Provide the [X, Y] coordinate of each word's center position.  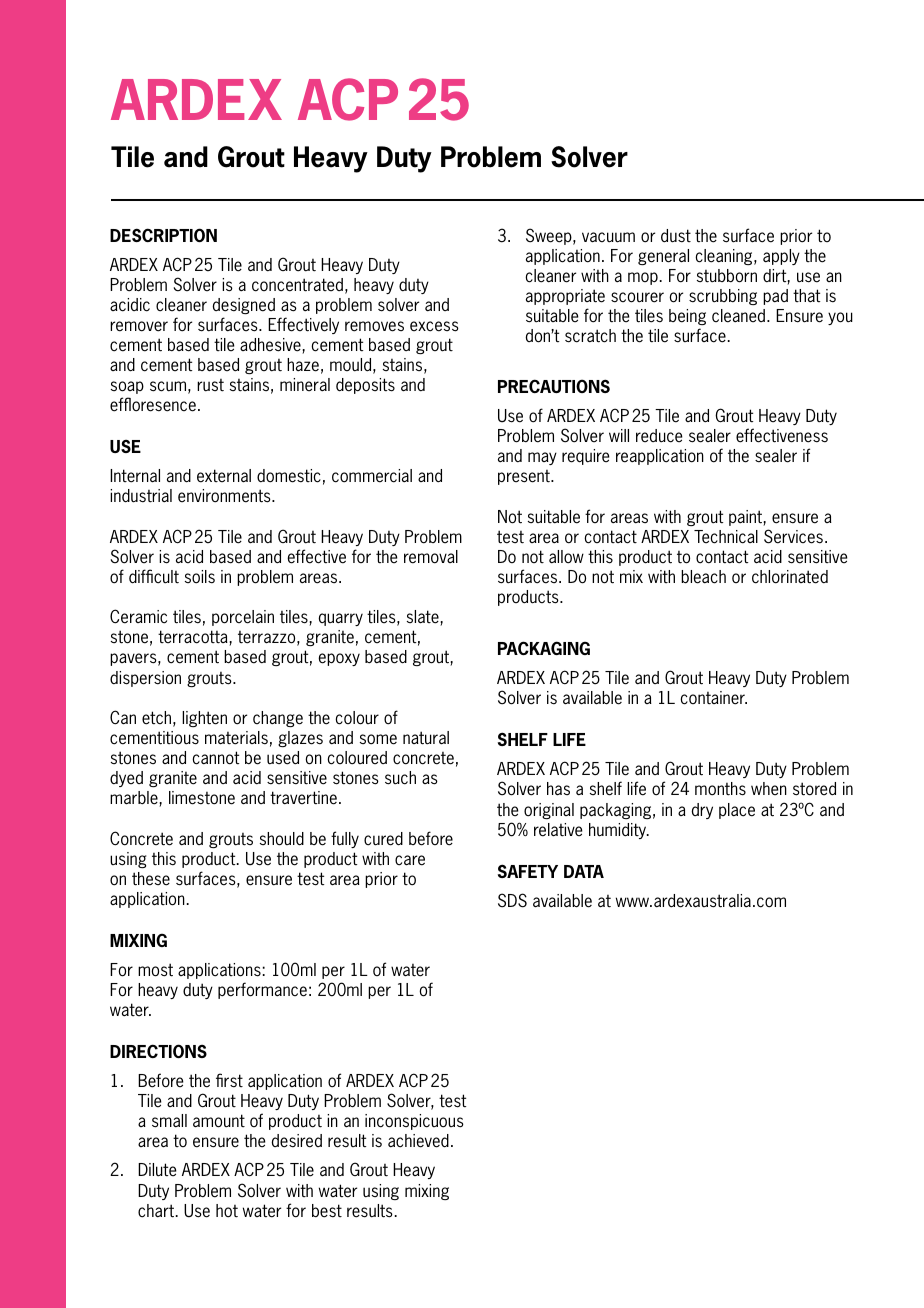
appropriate [565, 297]
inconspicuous [414, 1122]
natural [426, 738]
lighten [204, 719]
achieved [418, 1141]
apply [781, 257]
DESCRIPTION [163, 235]
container [713, 698]
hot [227, 1211]
